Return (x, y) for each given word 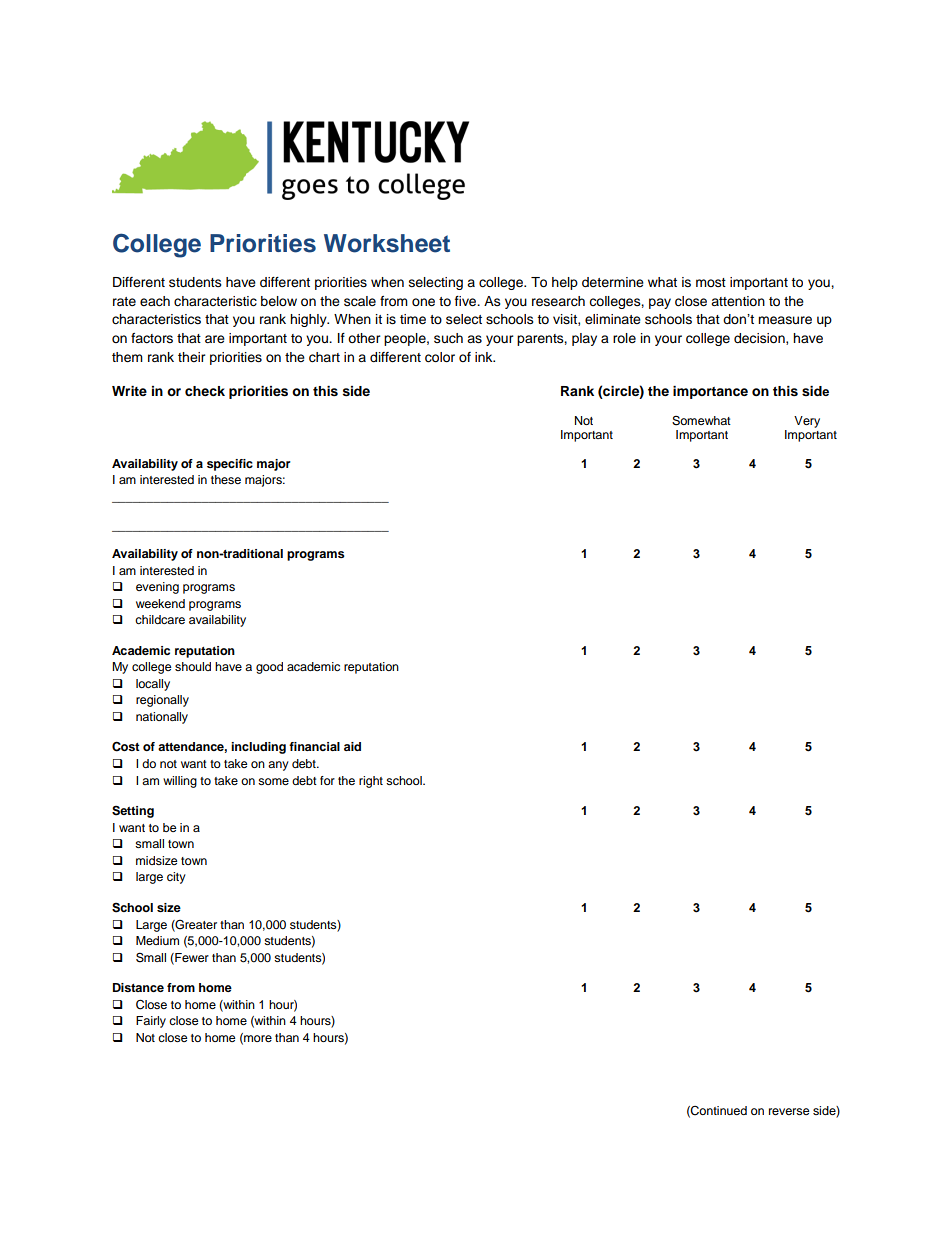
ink (485, 357)
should (193, 666)
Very (807, 422)
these (226, 479)
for (327, 780)
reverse (789, 1111)
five (467, 301)
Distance (138, 987)
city (176, 878)
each (155, 301)
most (711, 282)
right (371, 782)
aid (352, 746)
